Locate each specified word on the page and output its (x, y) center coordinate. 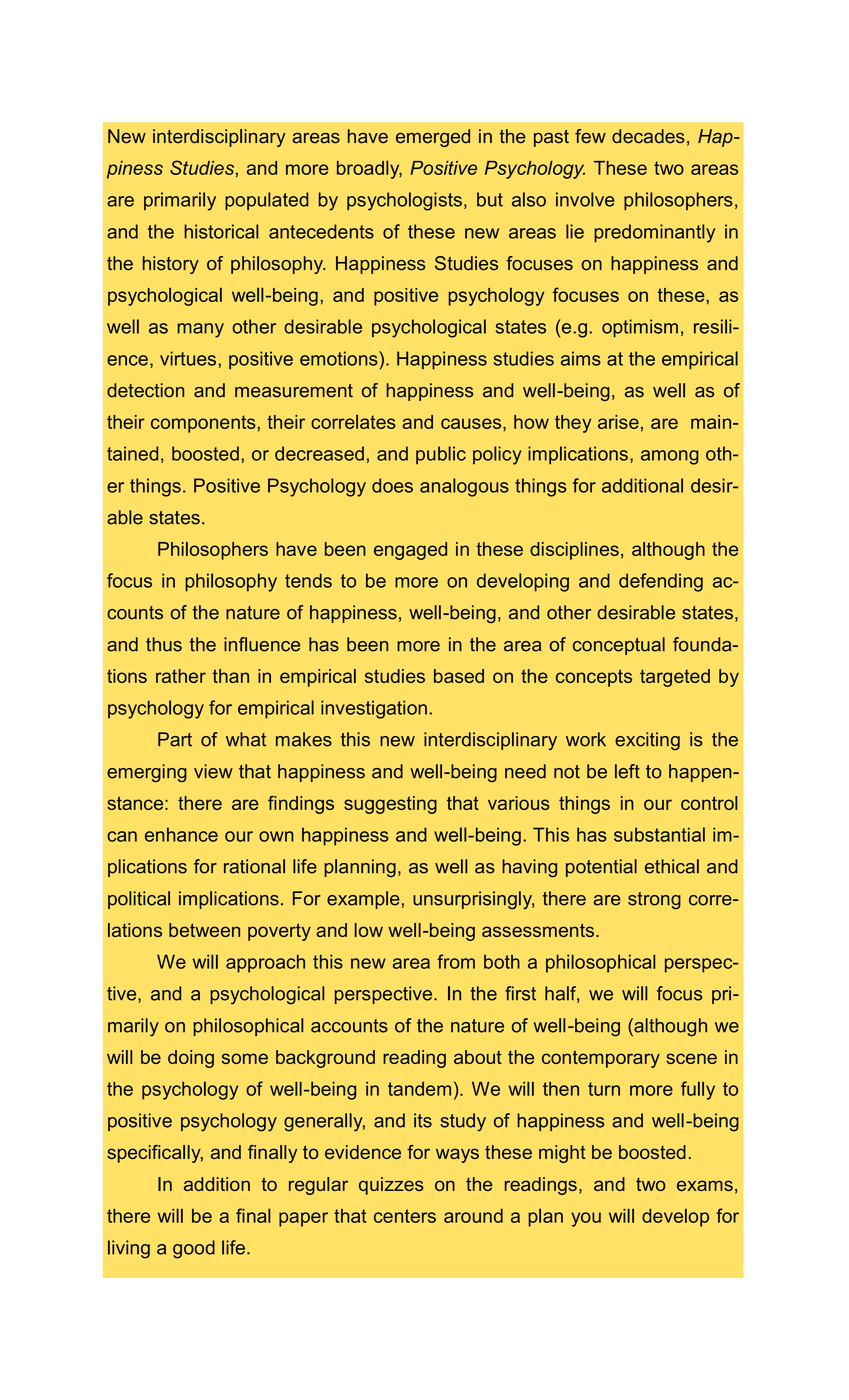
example (363, 900)
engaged (410, 551)
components (203, 424)
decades (648, 136)
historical (221, 231)
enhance (181, 834)
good (194, 1249)
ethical (672, 866)
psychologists (404, 201)
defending (661, 582)
